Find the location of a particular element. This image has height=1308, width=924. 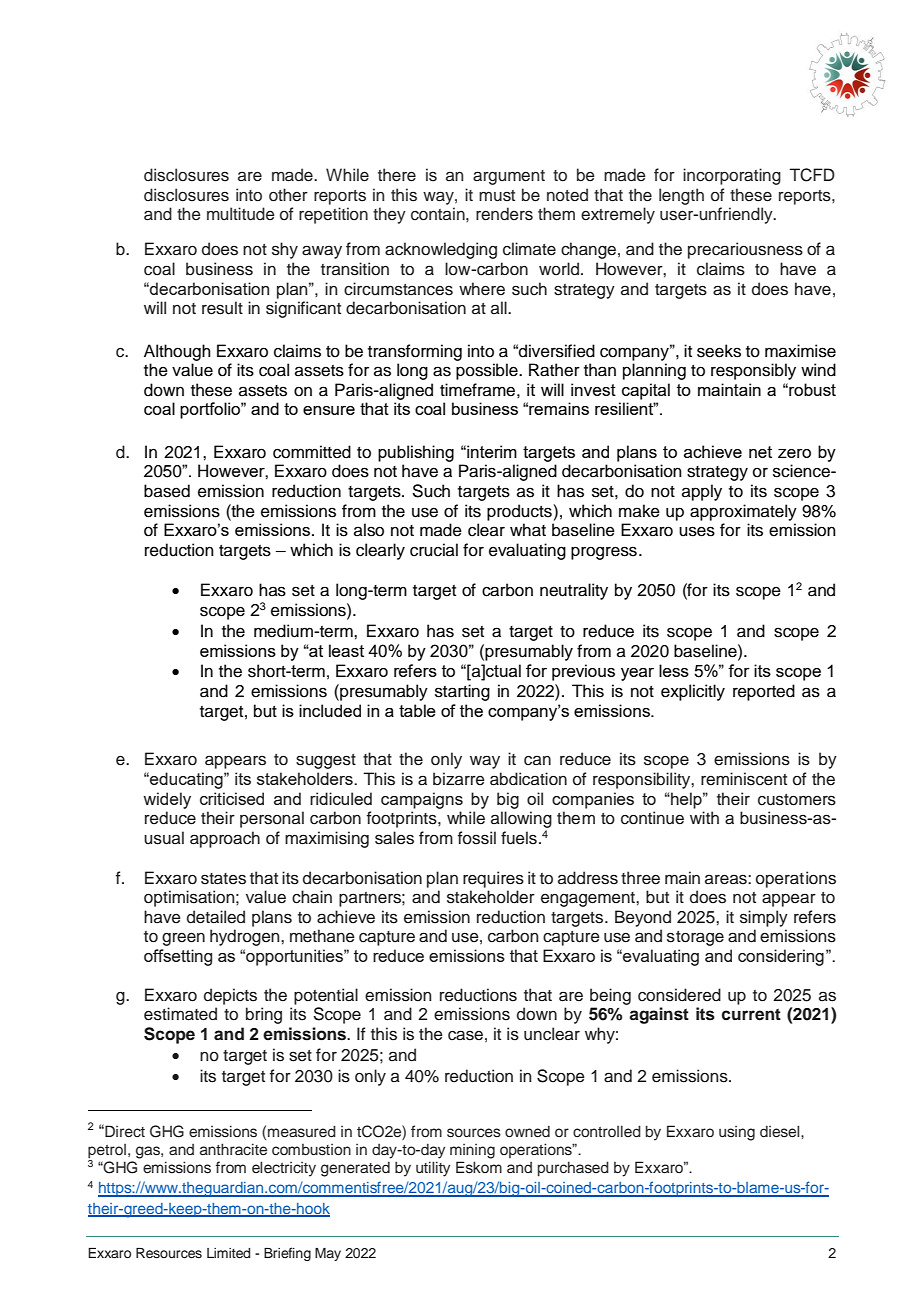

requires is located at coordinates (493, 879).
